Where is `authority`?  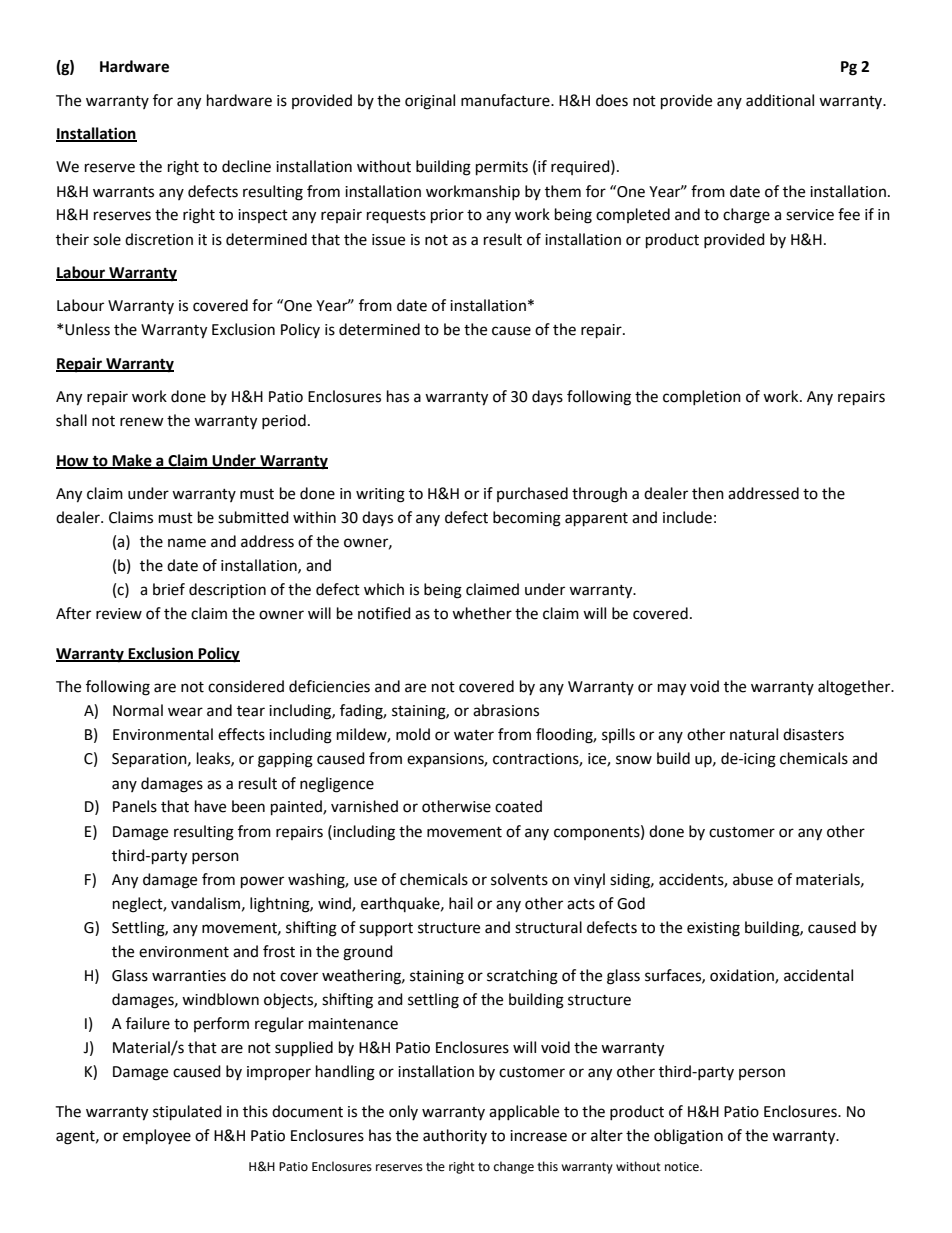
authority is located at coordinates (455, 1136).
